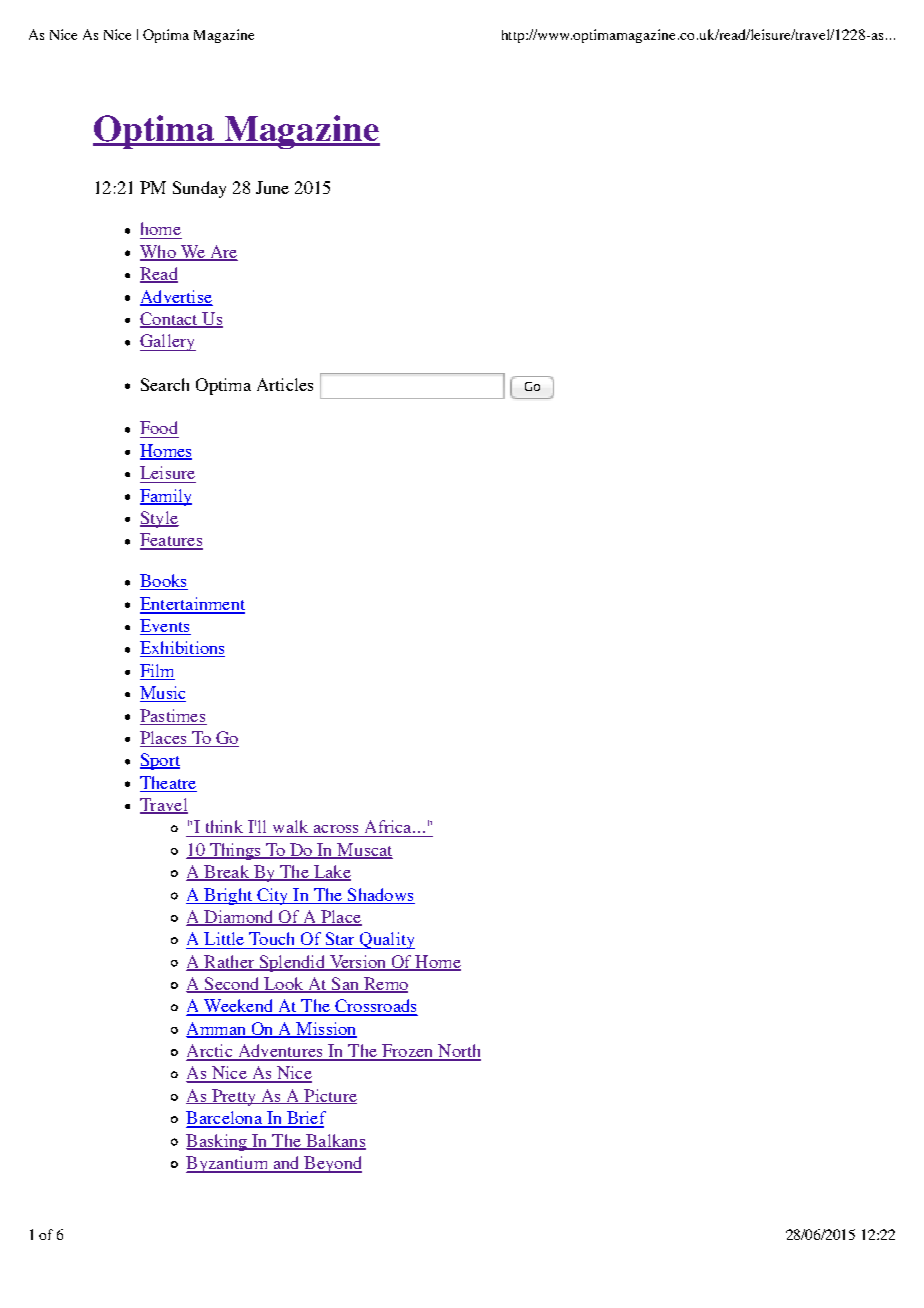 The width and height of the screenshot is (924, 1308). Describe the element at coordinates (408, 1052) in the screenshot. I see `Frozen` at that location.
